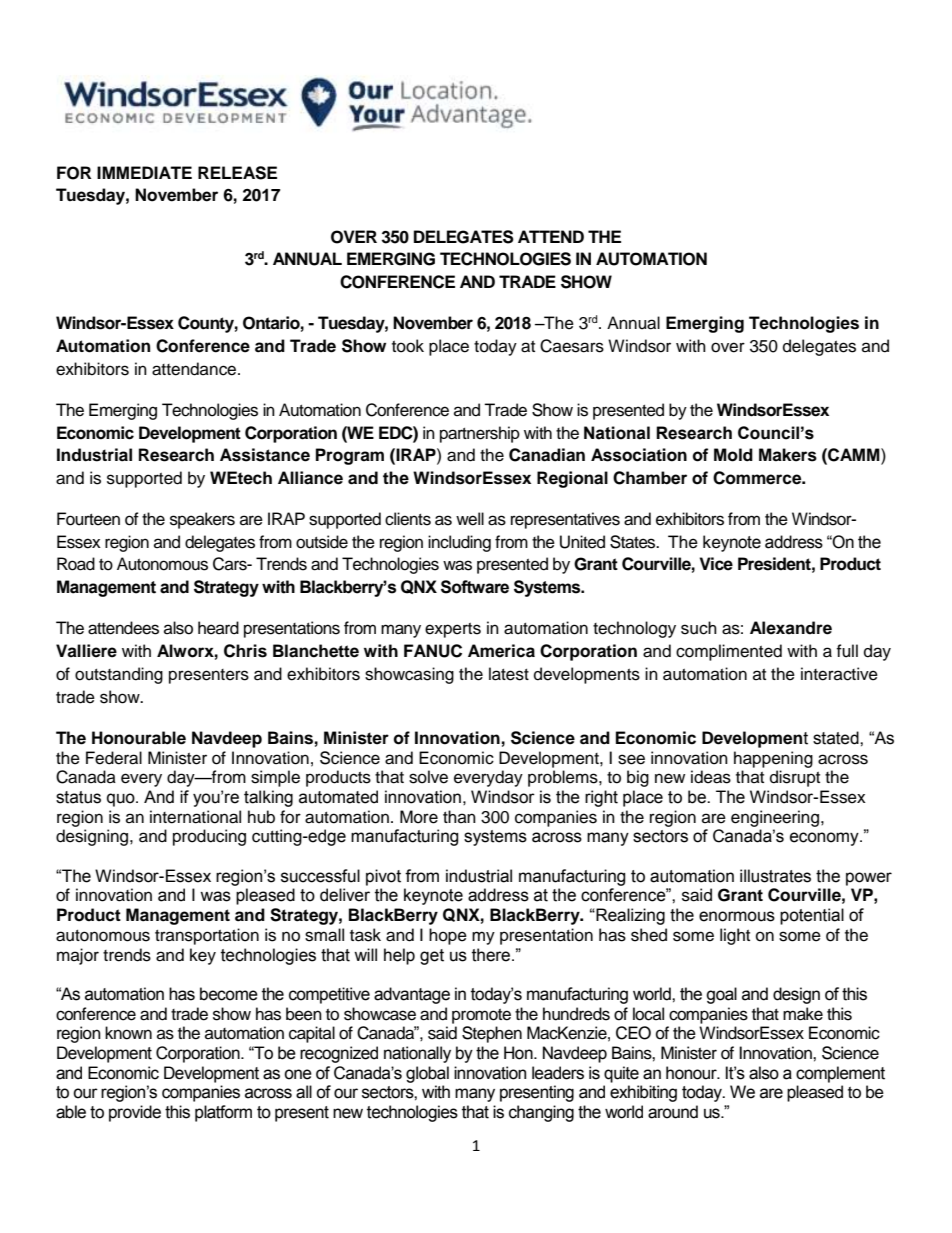  Describe the element at coordinates (237, 173) in the document. I see `RELEASE` at that location.
